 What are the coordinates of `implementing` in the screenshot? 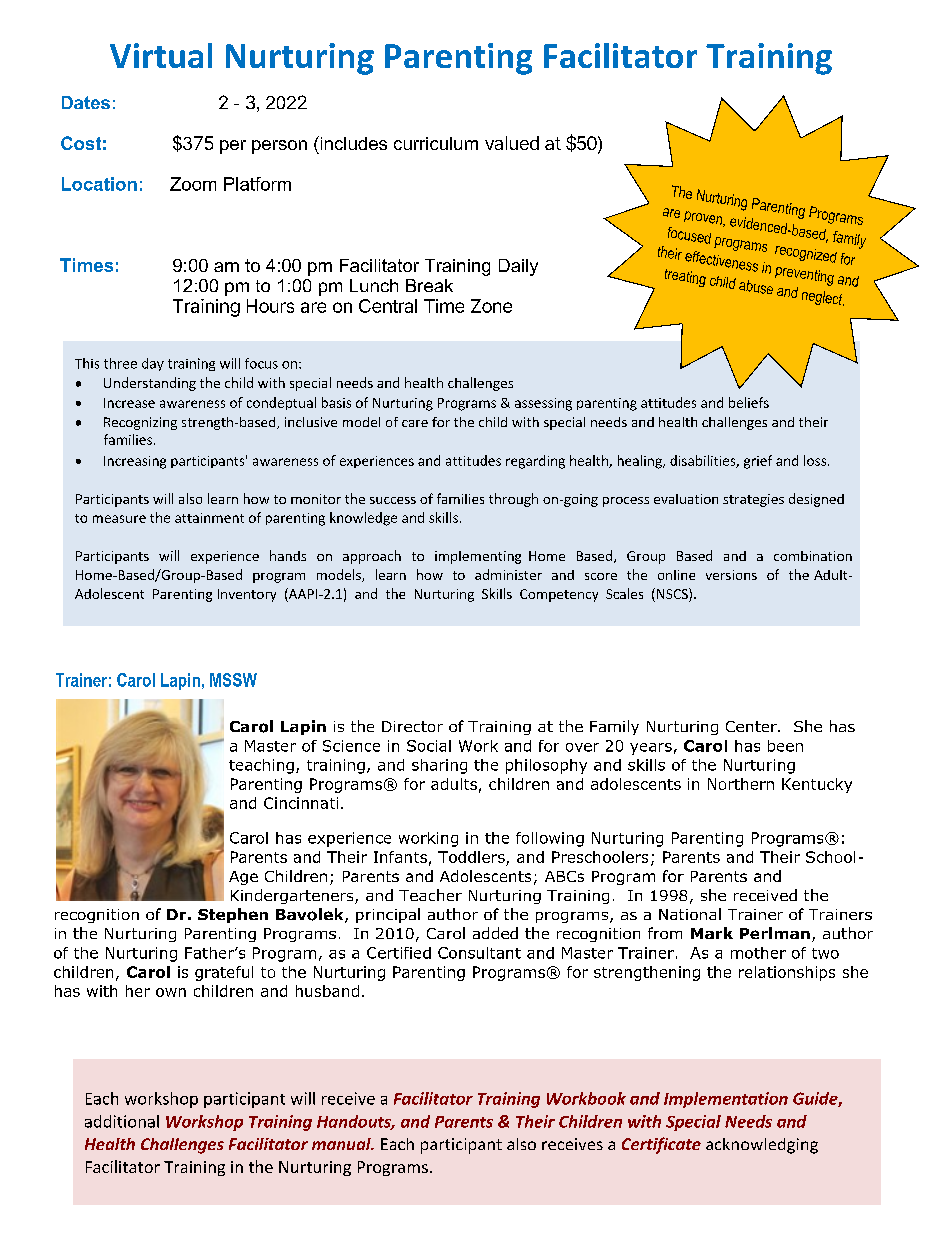 It's located at (478, 557).
